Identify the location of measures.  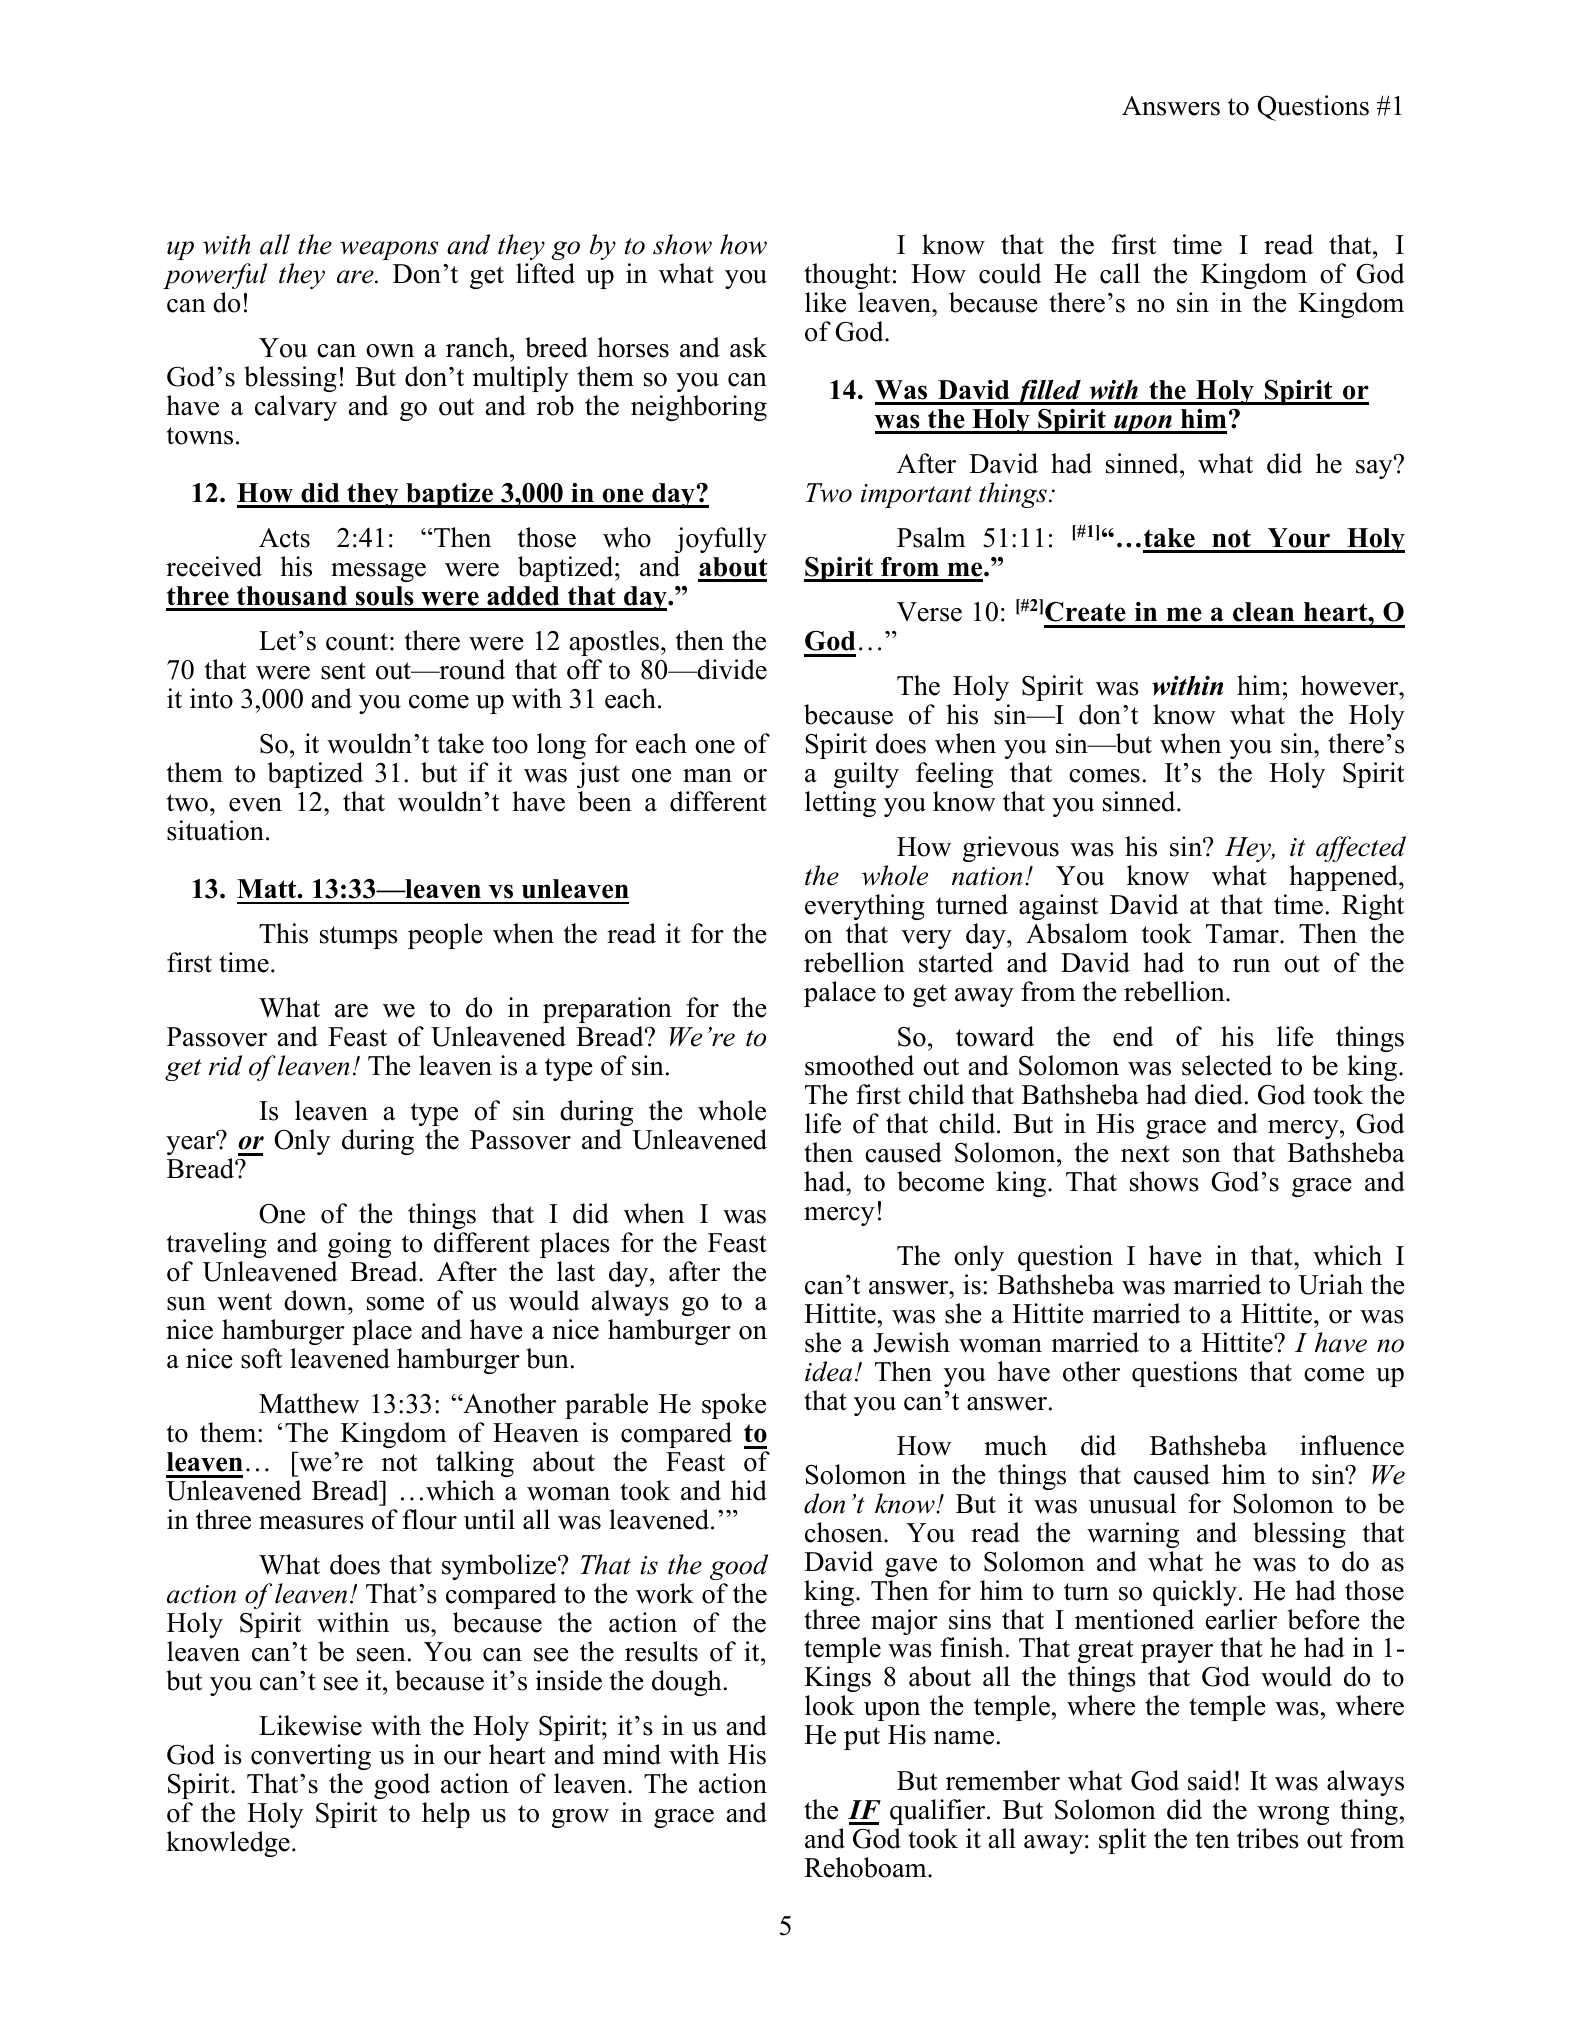
(311, 1523).
